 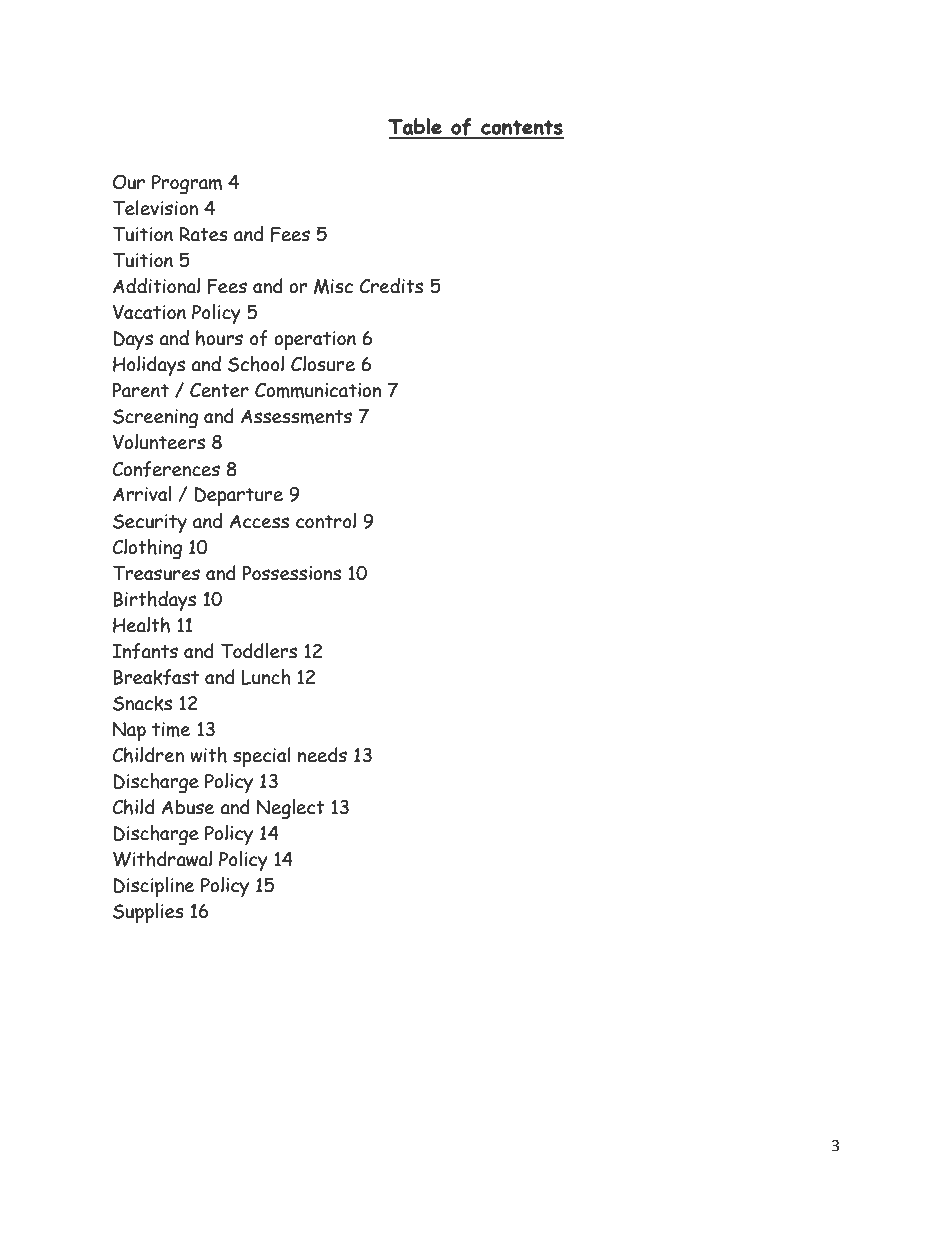 I want to click on Neglect, so click(x=291, y=809).
